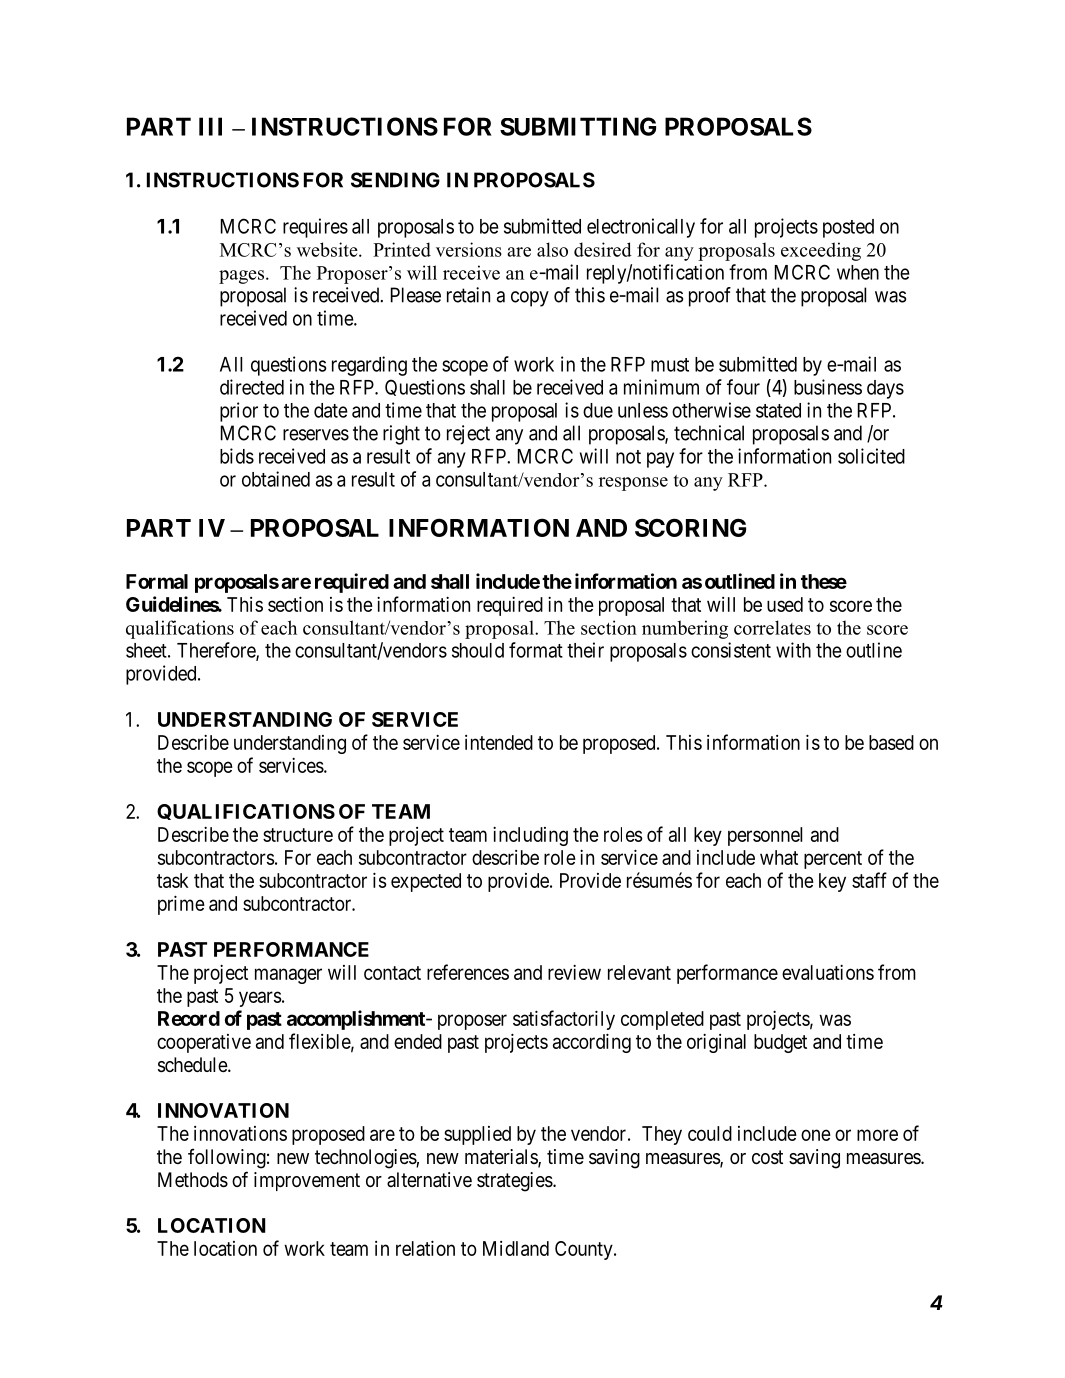  I want to click on with, so click(793, 650).
